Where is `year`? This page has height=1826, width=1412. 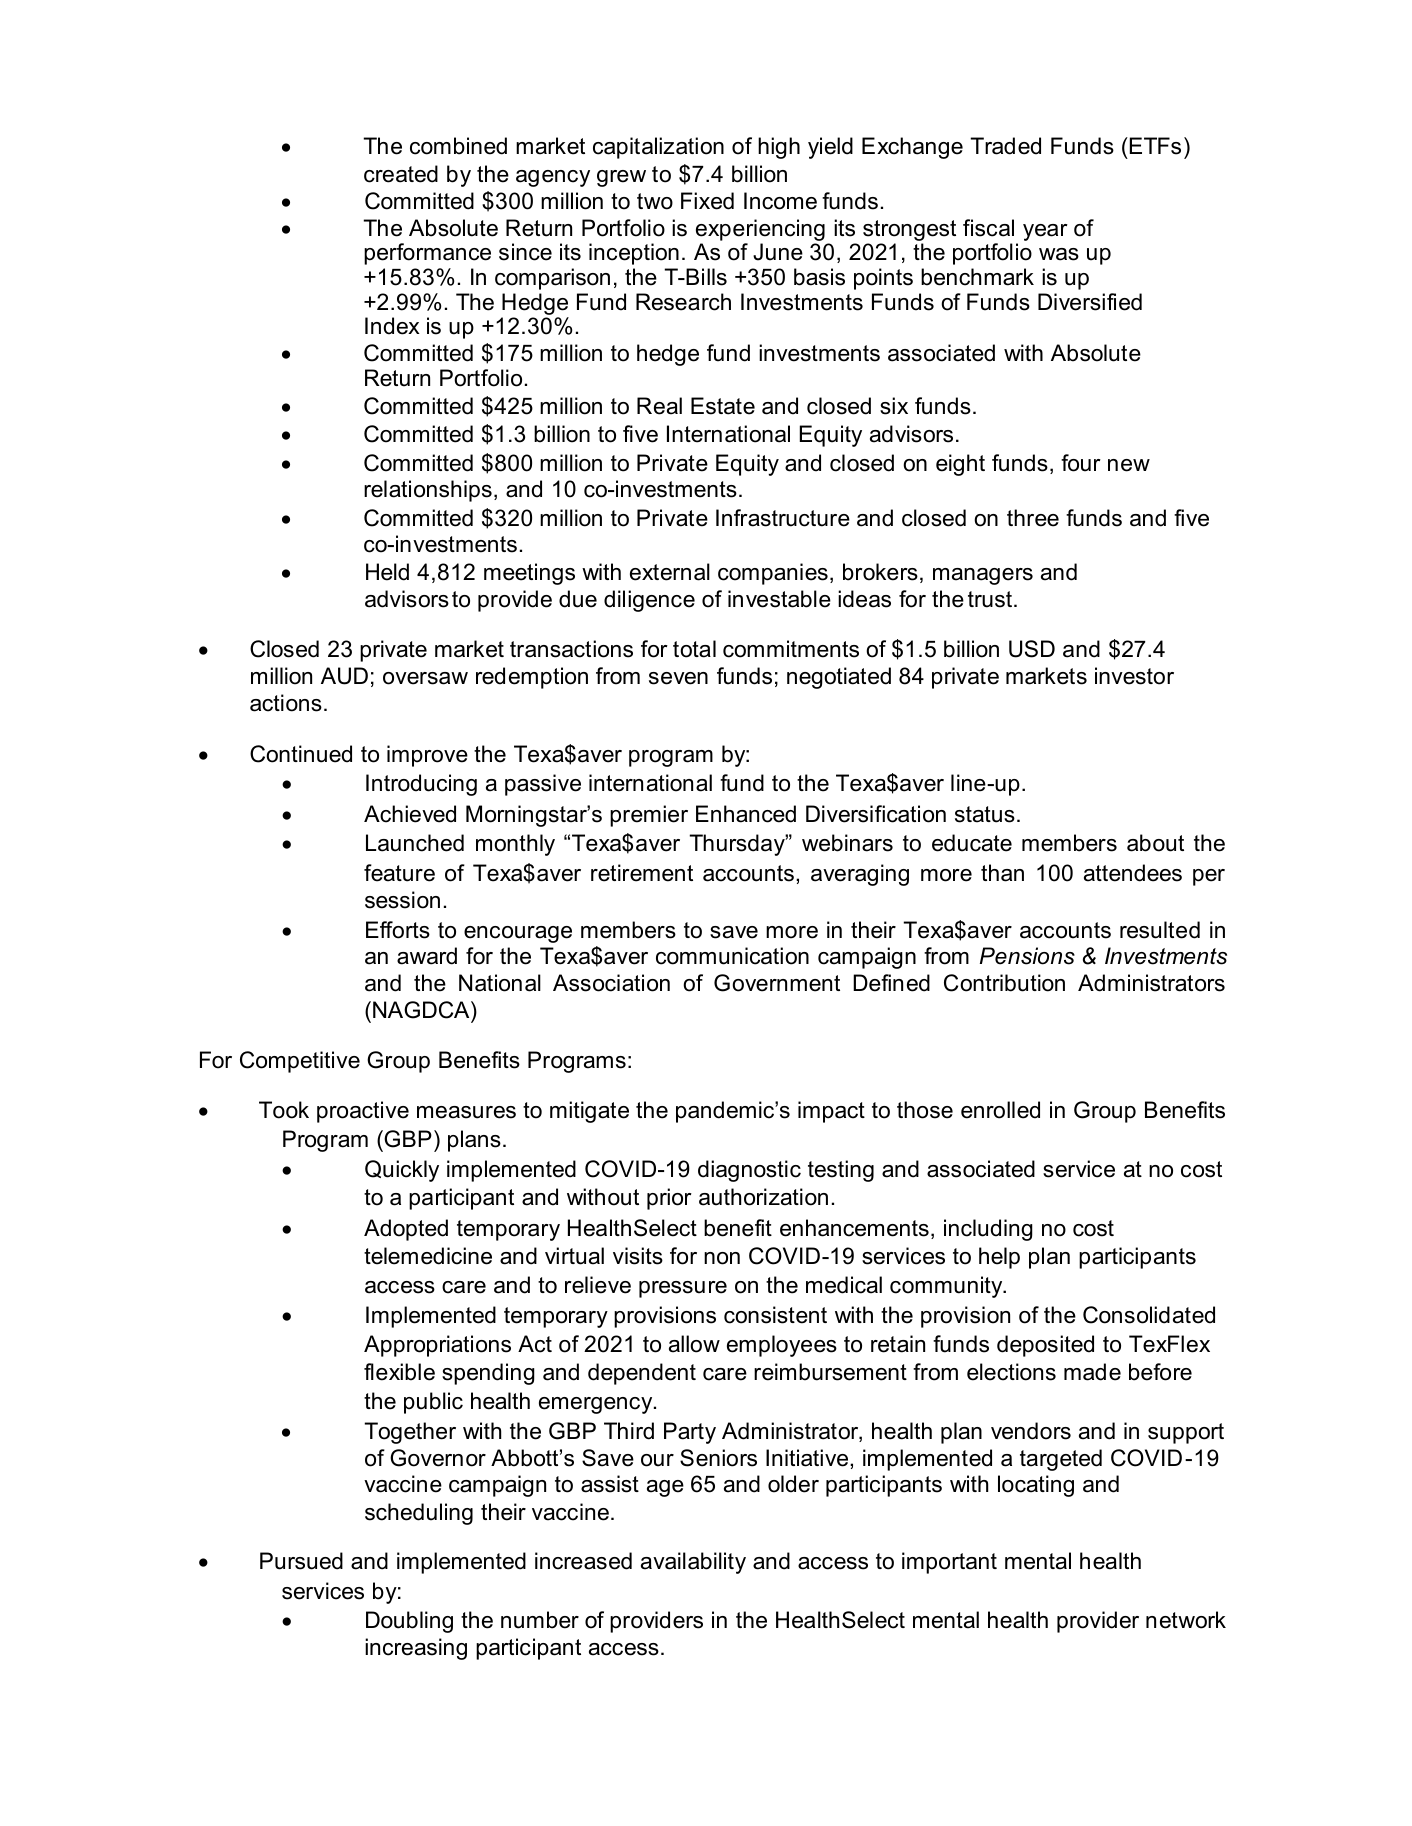 year is located at coordinates (1045, 232).
